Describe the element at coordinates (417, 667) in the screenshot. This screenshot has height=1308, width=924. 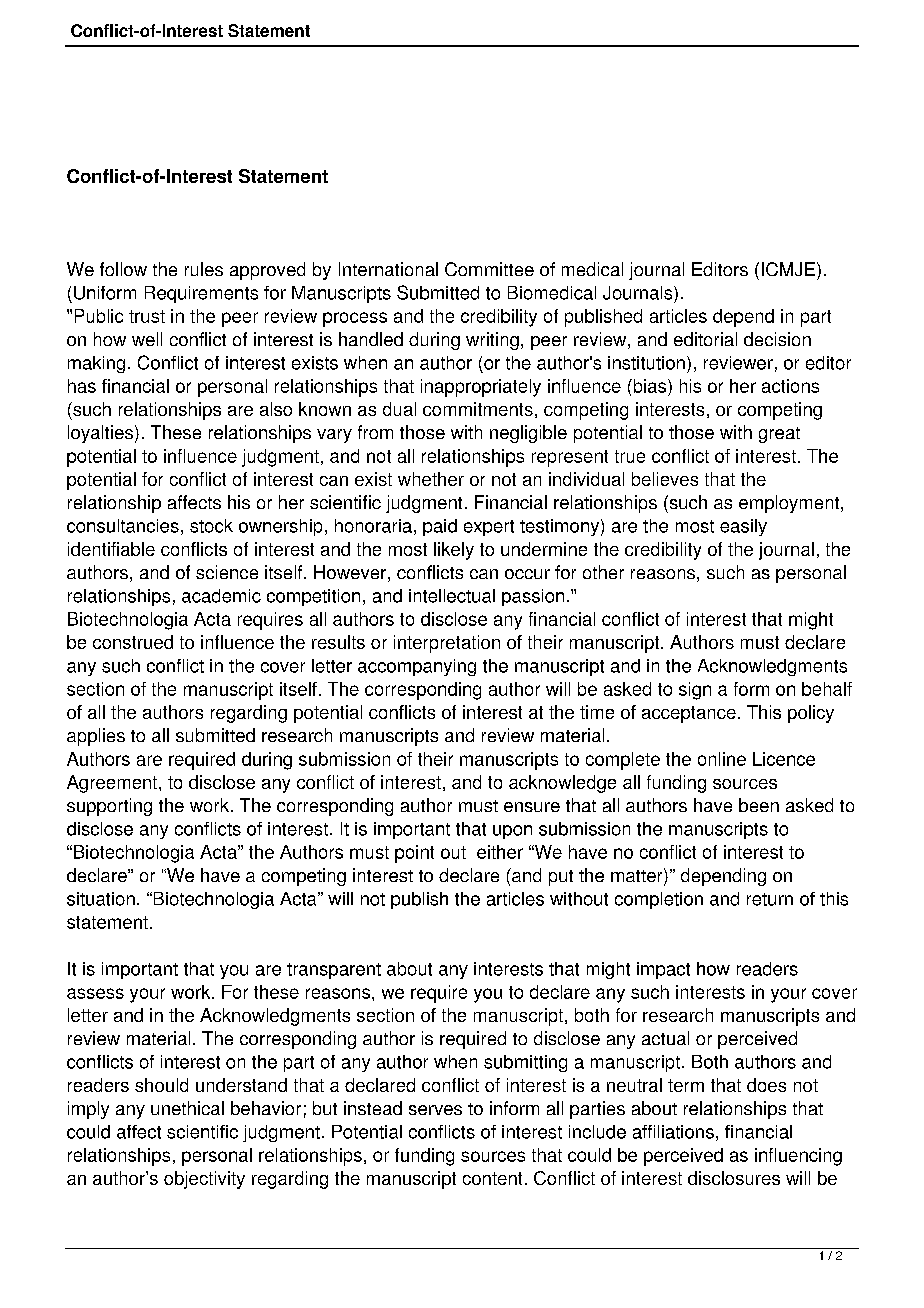
I see `accompanying` at that location.
